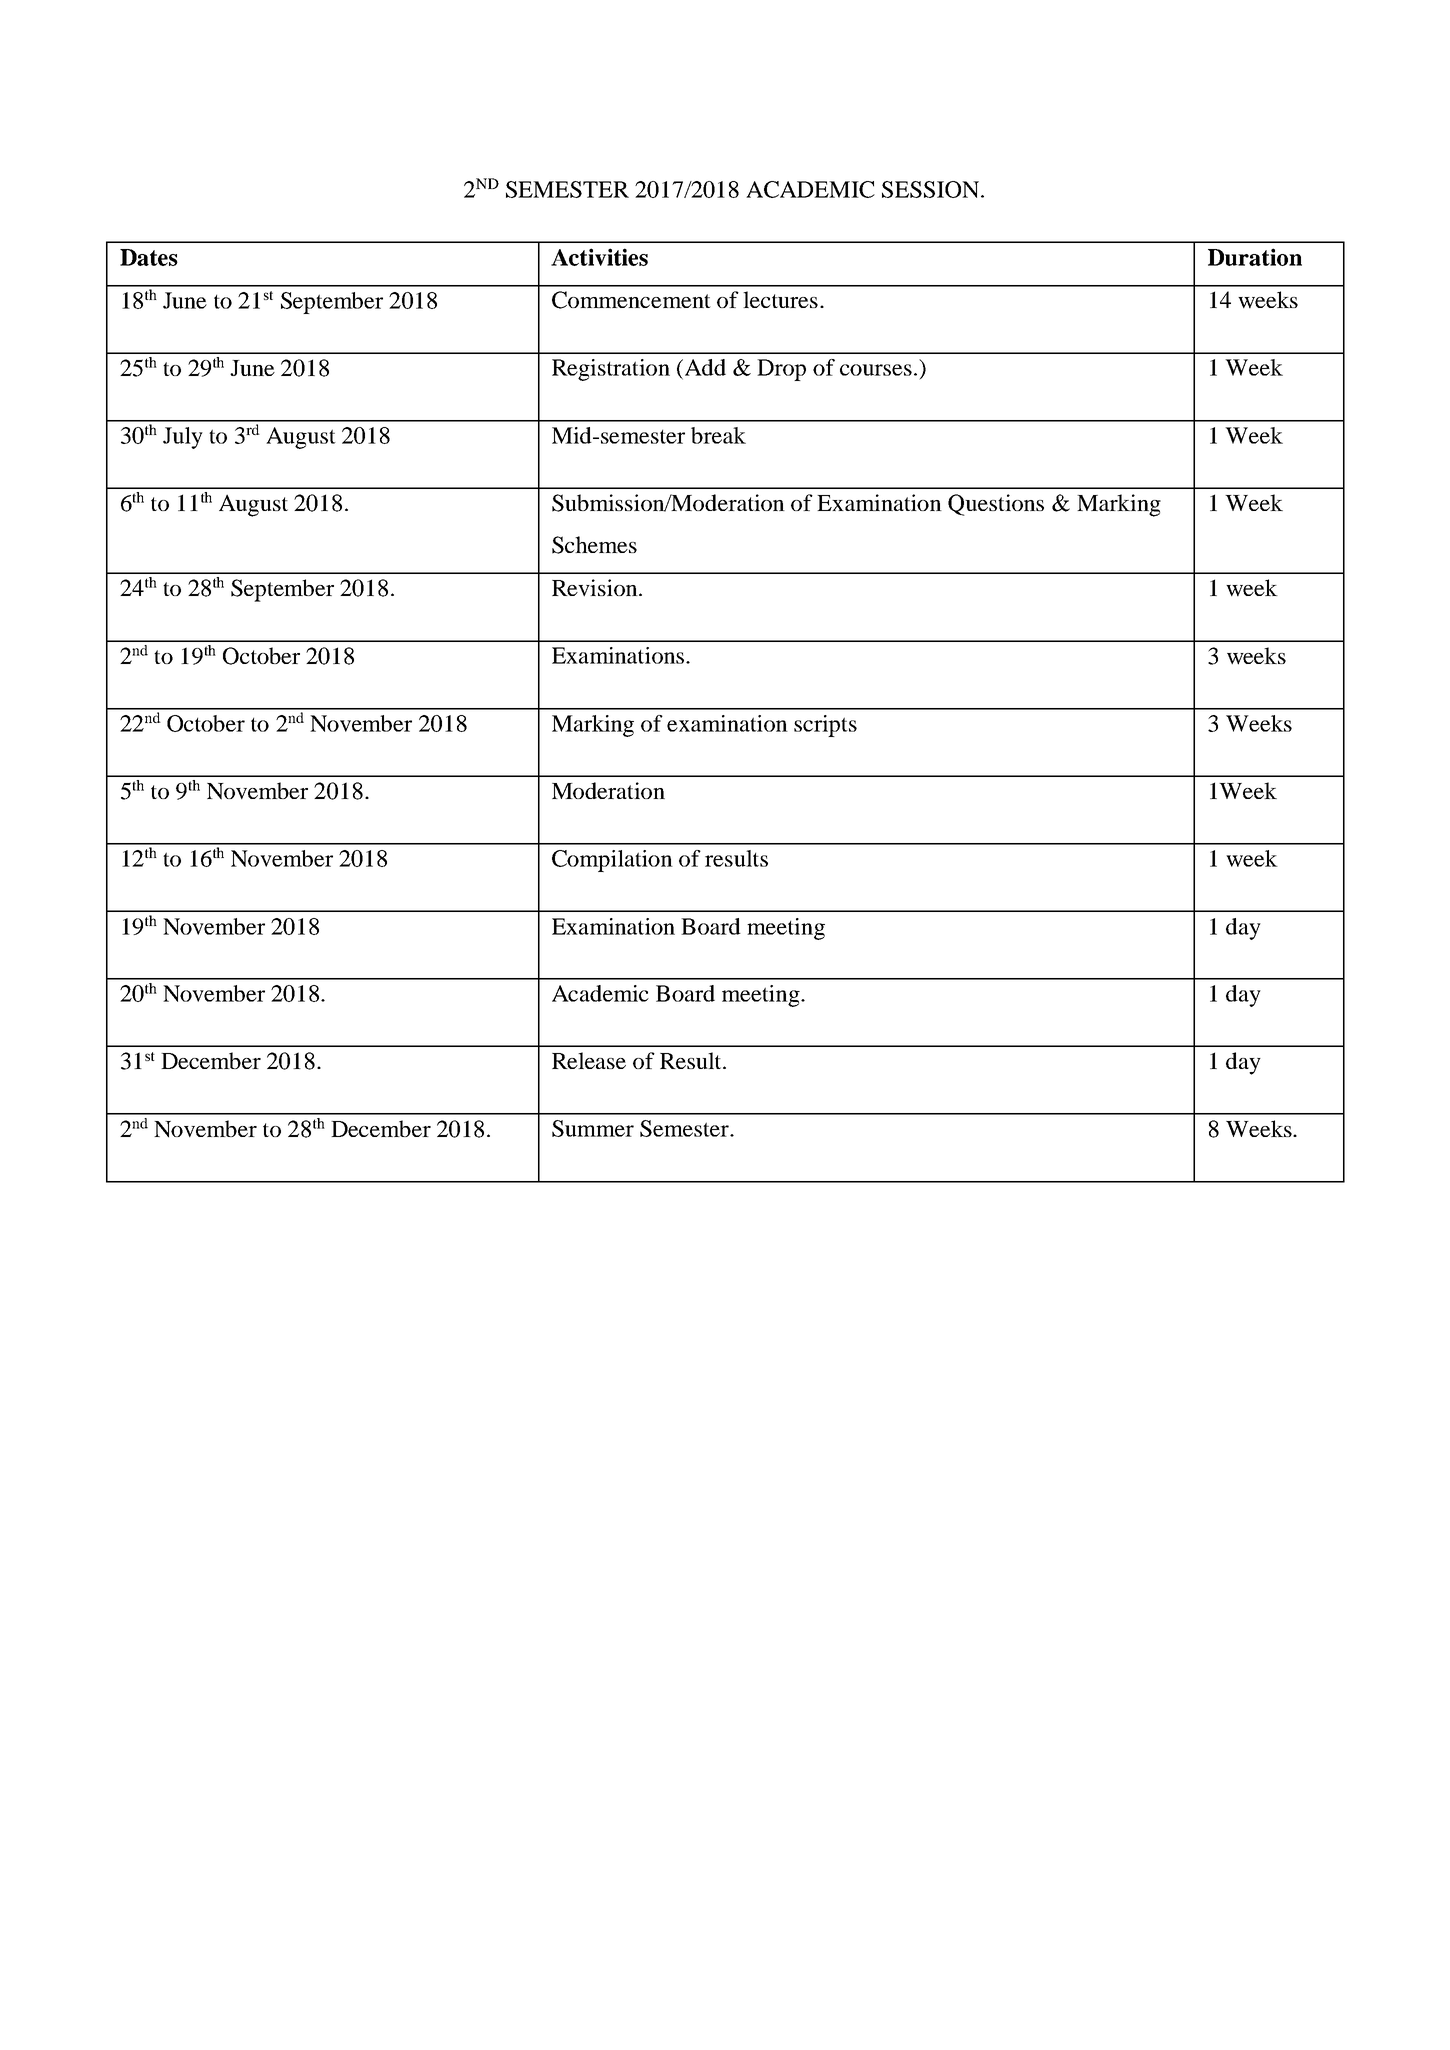 This screenshot has width=1450, height=2050. What do you see at coordinates (996, 505) in the screenshot?
I see `Questions` at bounding box center [996, 505].
